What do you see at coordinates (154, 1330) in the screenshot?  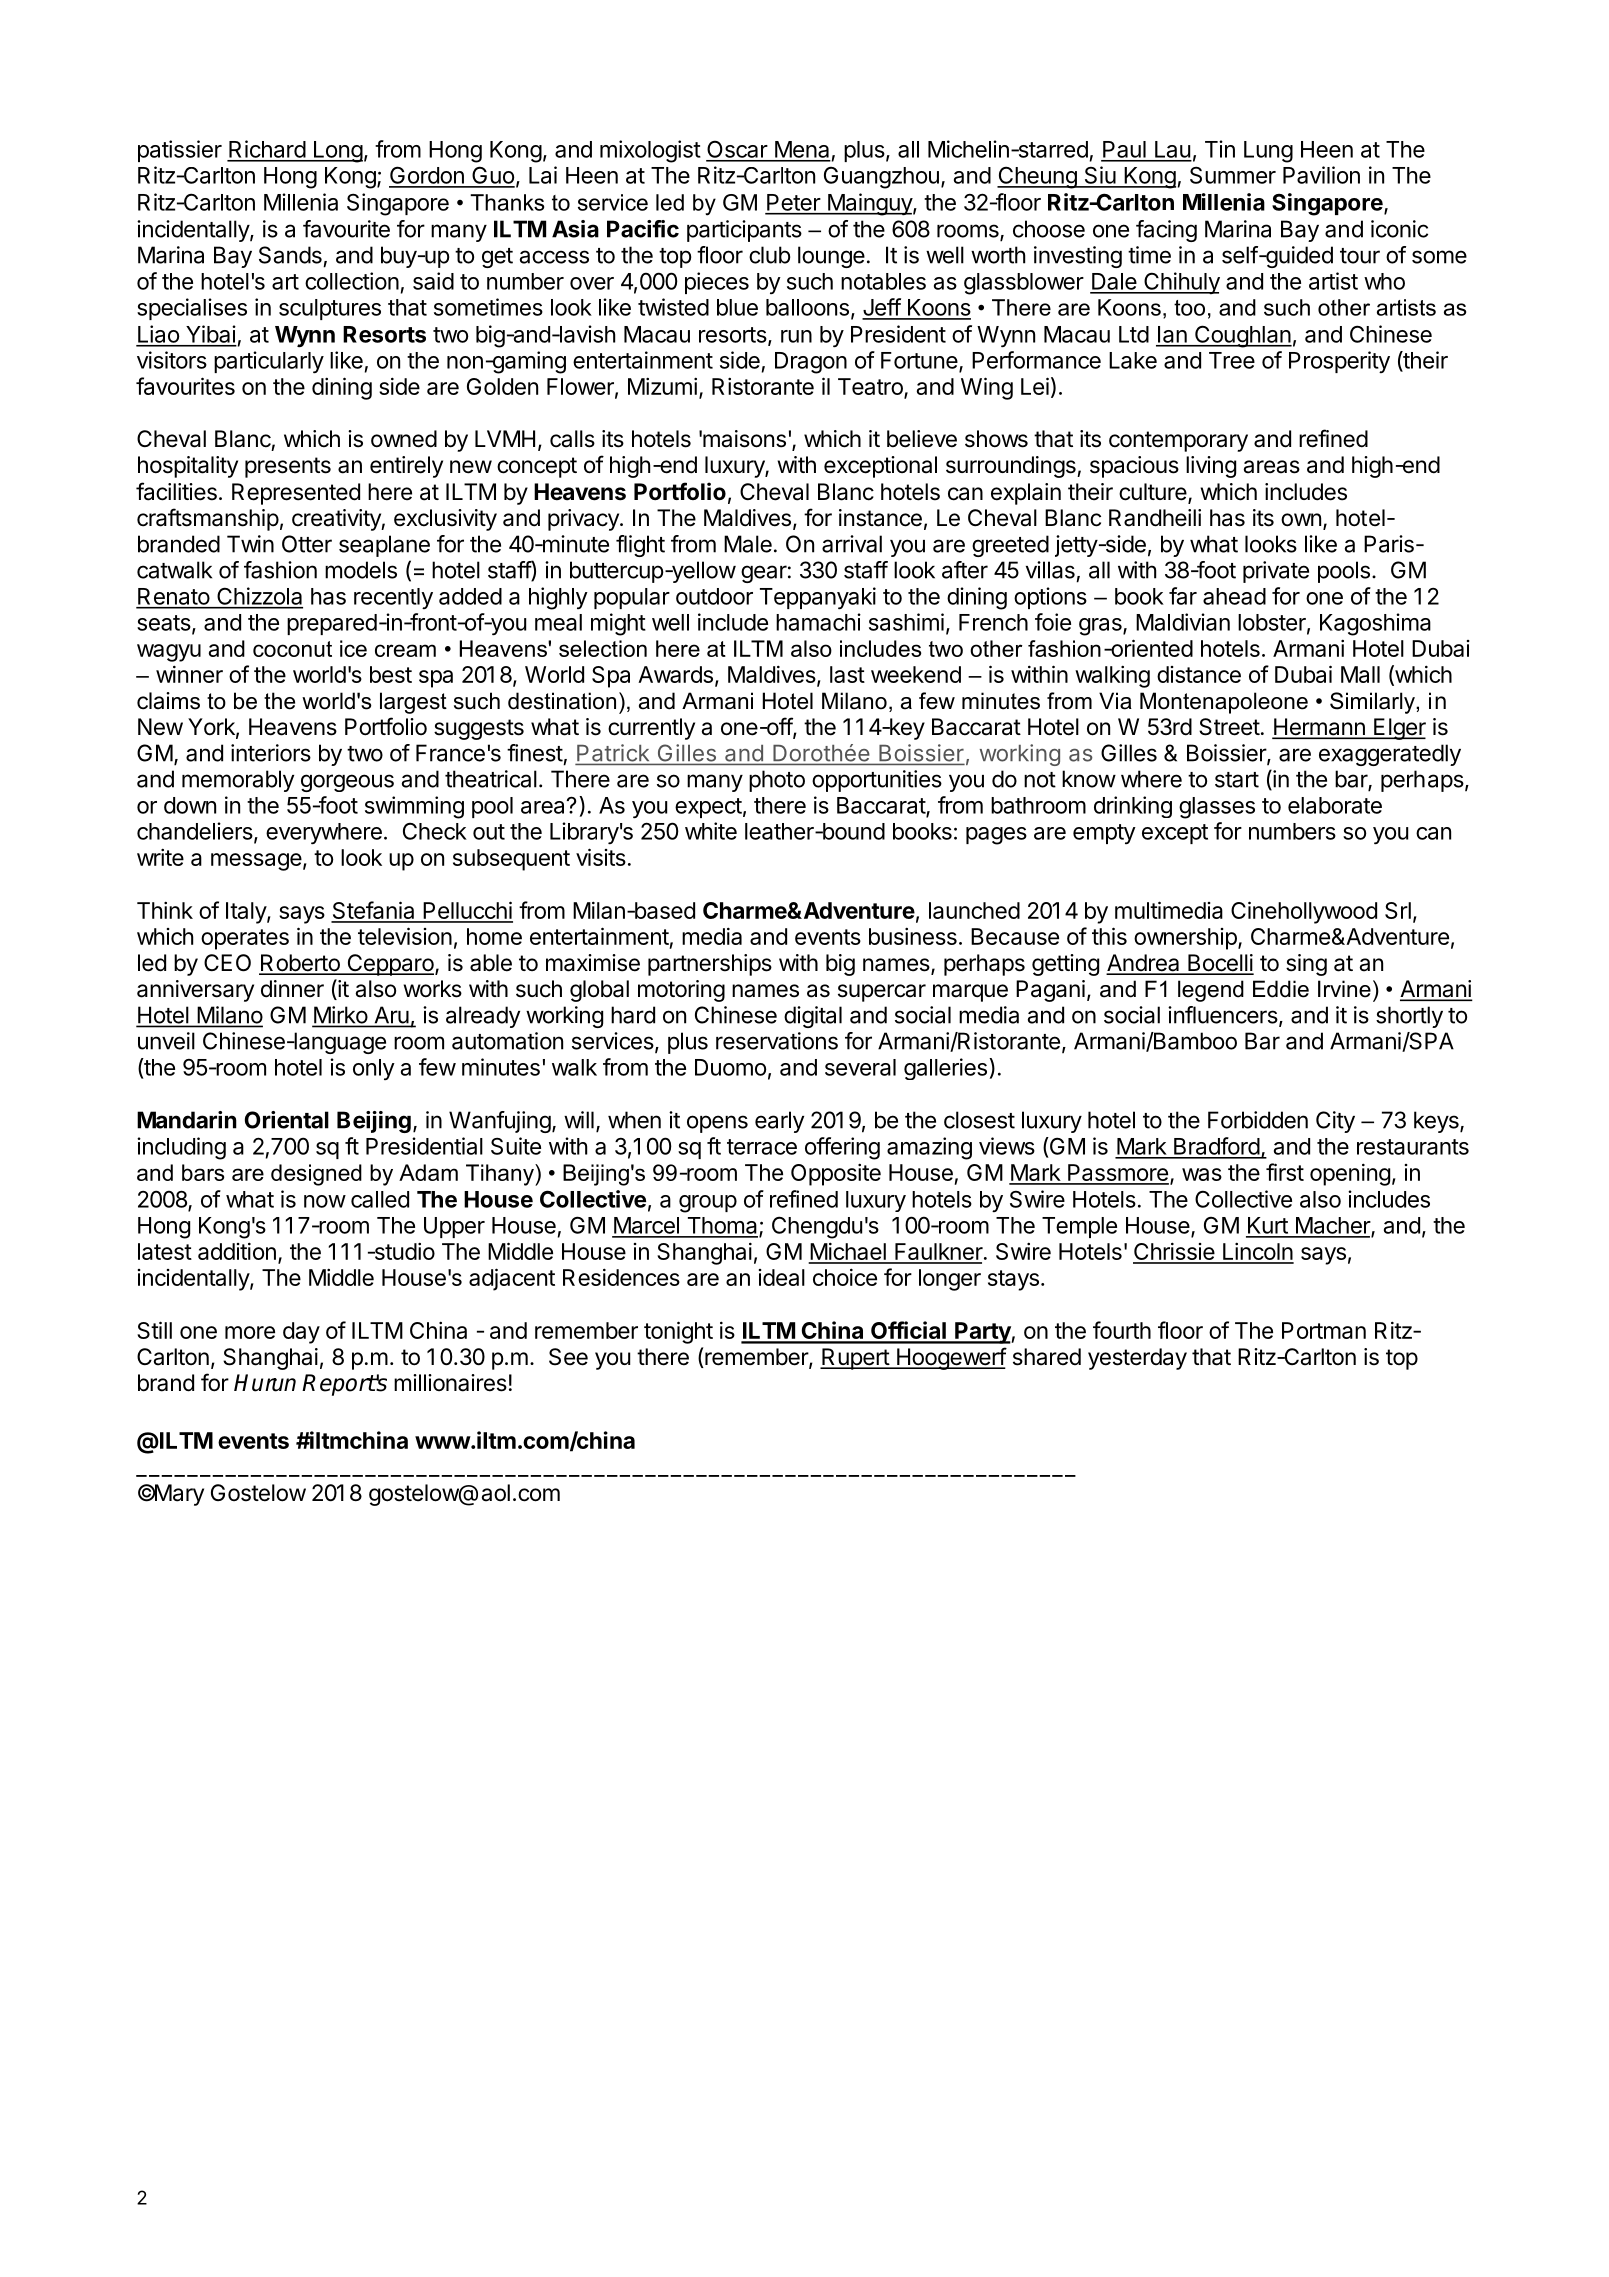 I see `Still` at bounding box center [154, 1330].
